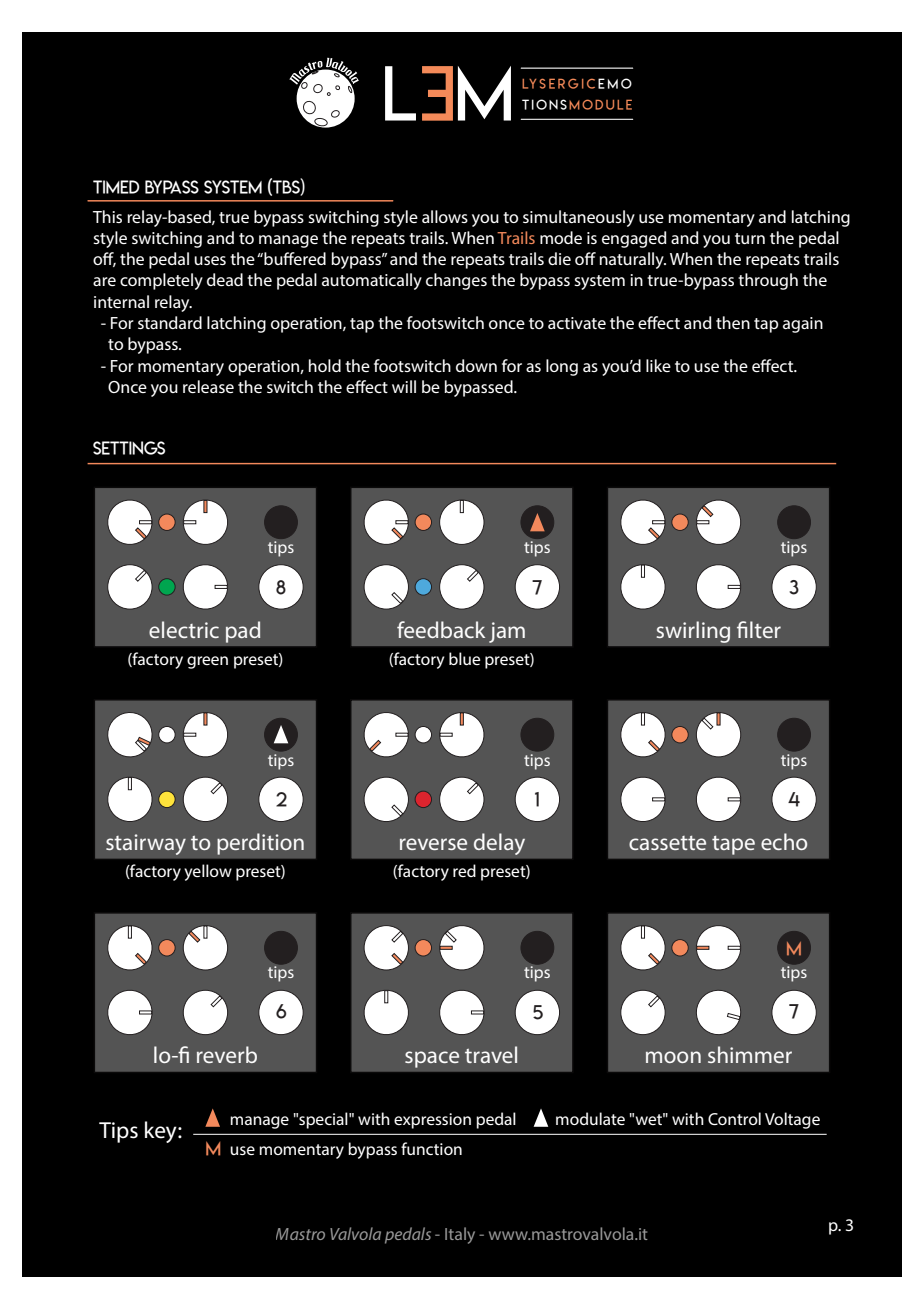  Describe the element at coordinates (693, 632) in the image. I see `swirling` at that location.
